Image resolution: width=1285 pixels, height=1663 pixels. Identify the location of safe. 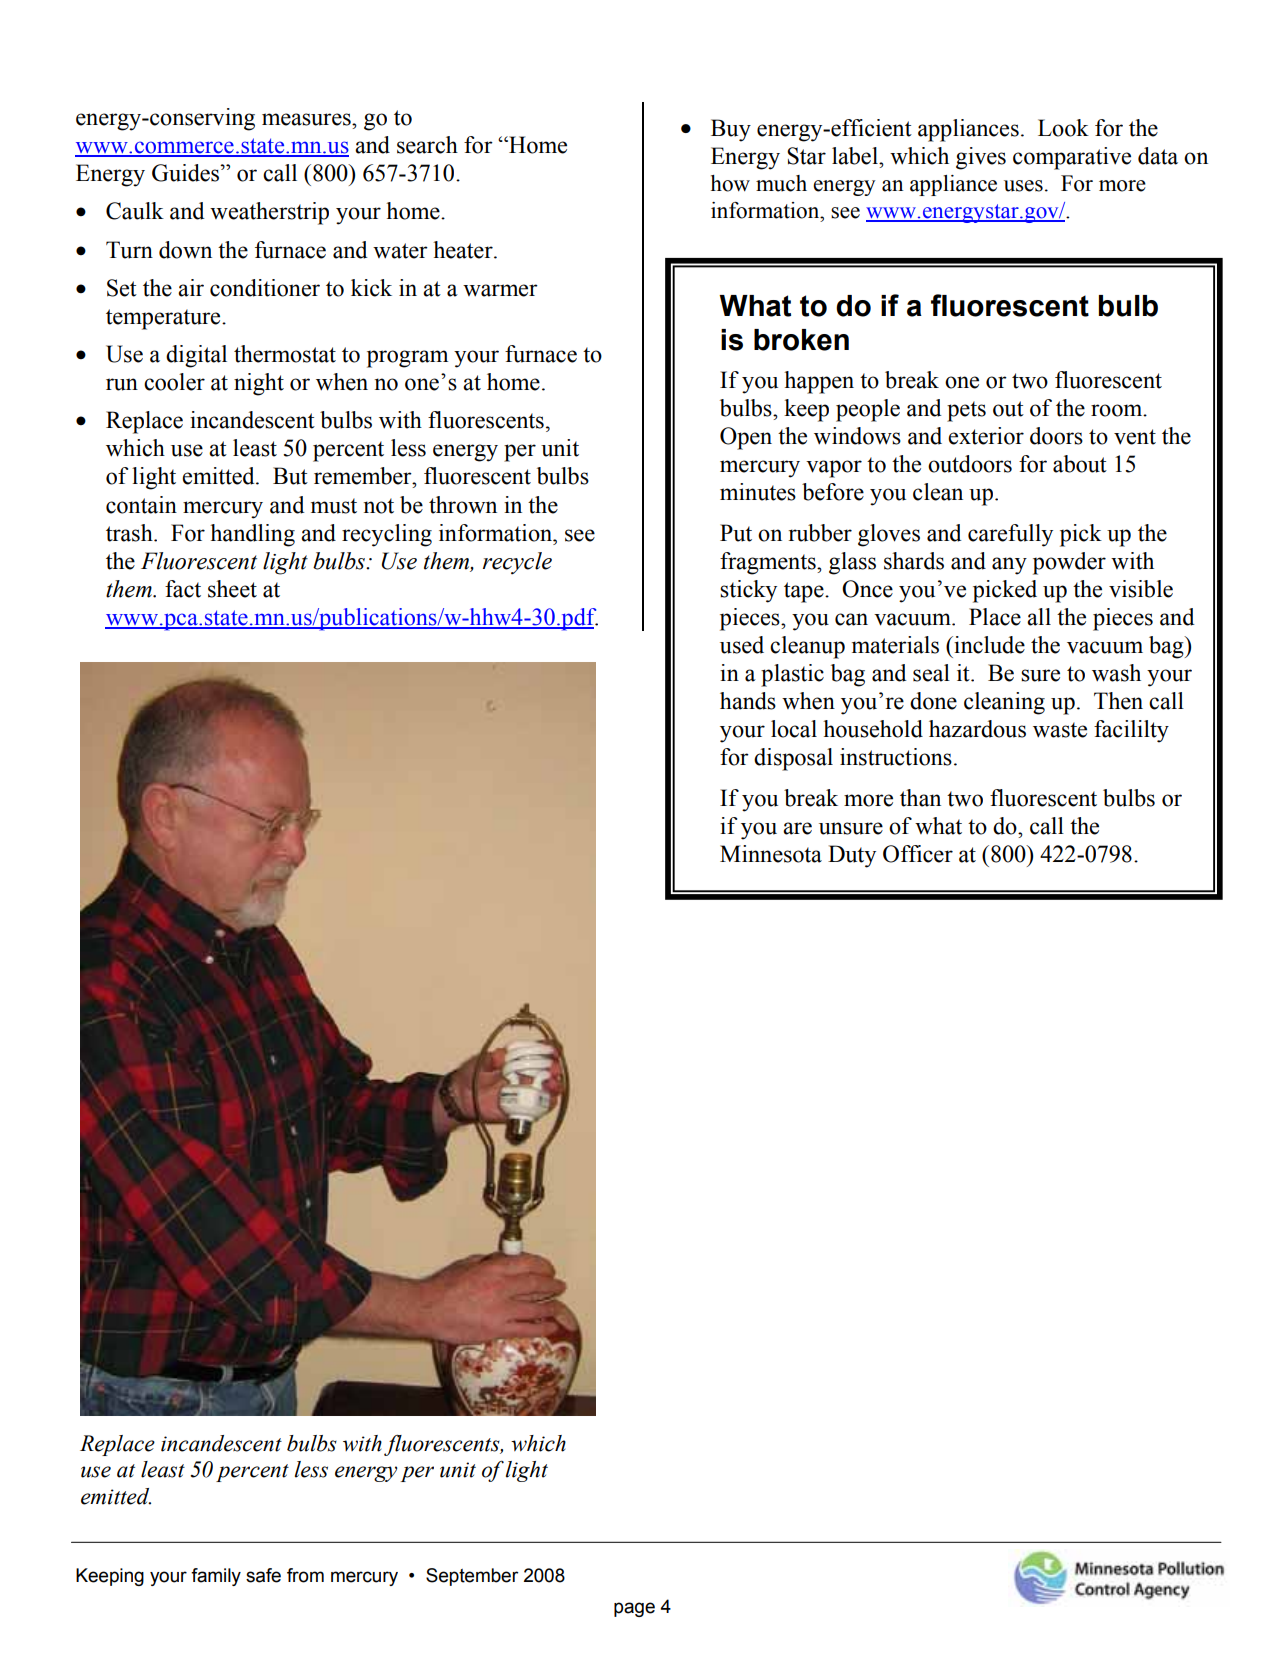
(263, 1575).
